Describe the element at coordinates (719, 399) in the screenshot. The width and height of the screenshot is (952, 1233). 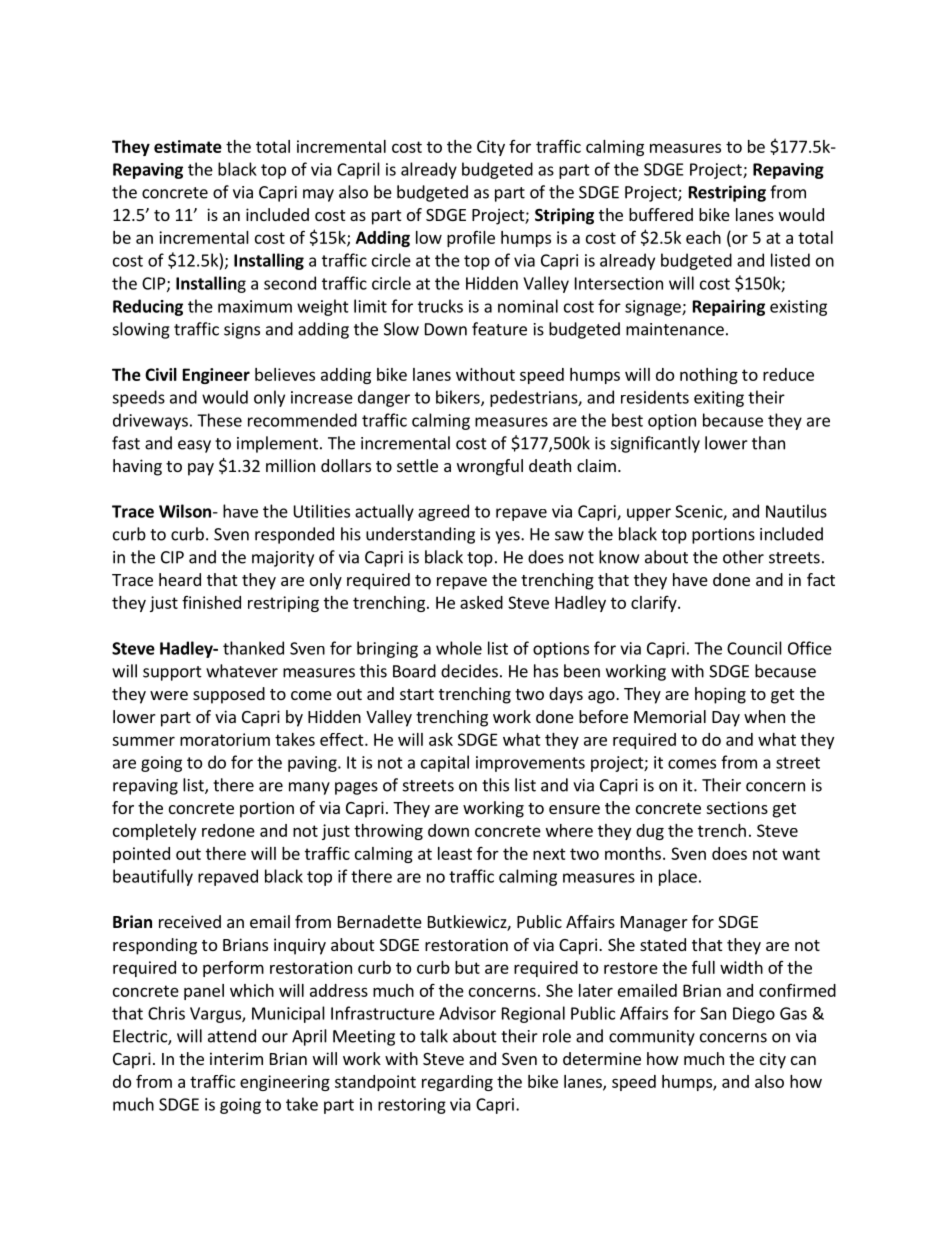
I see `exiting` at that location.
